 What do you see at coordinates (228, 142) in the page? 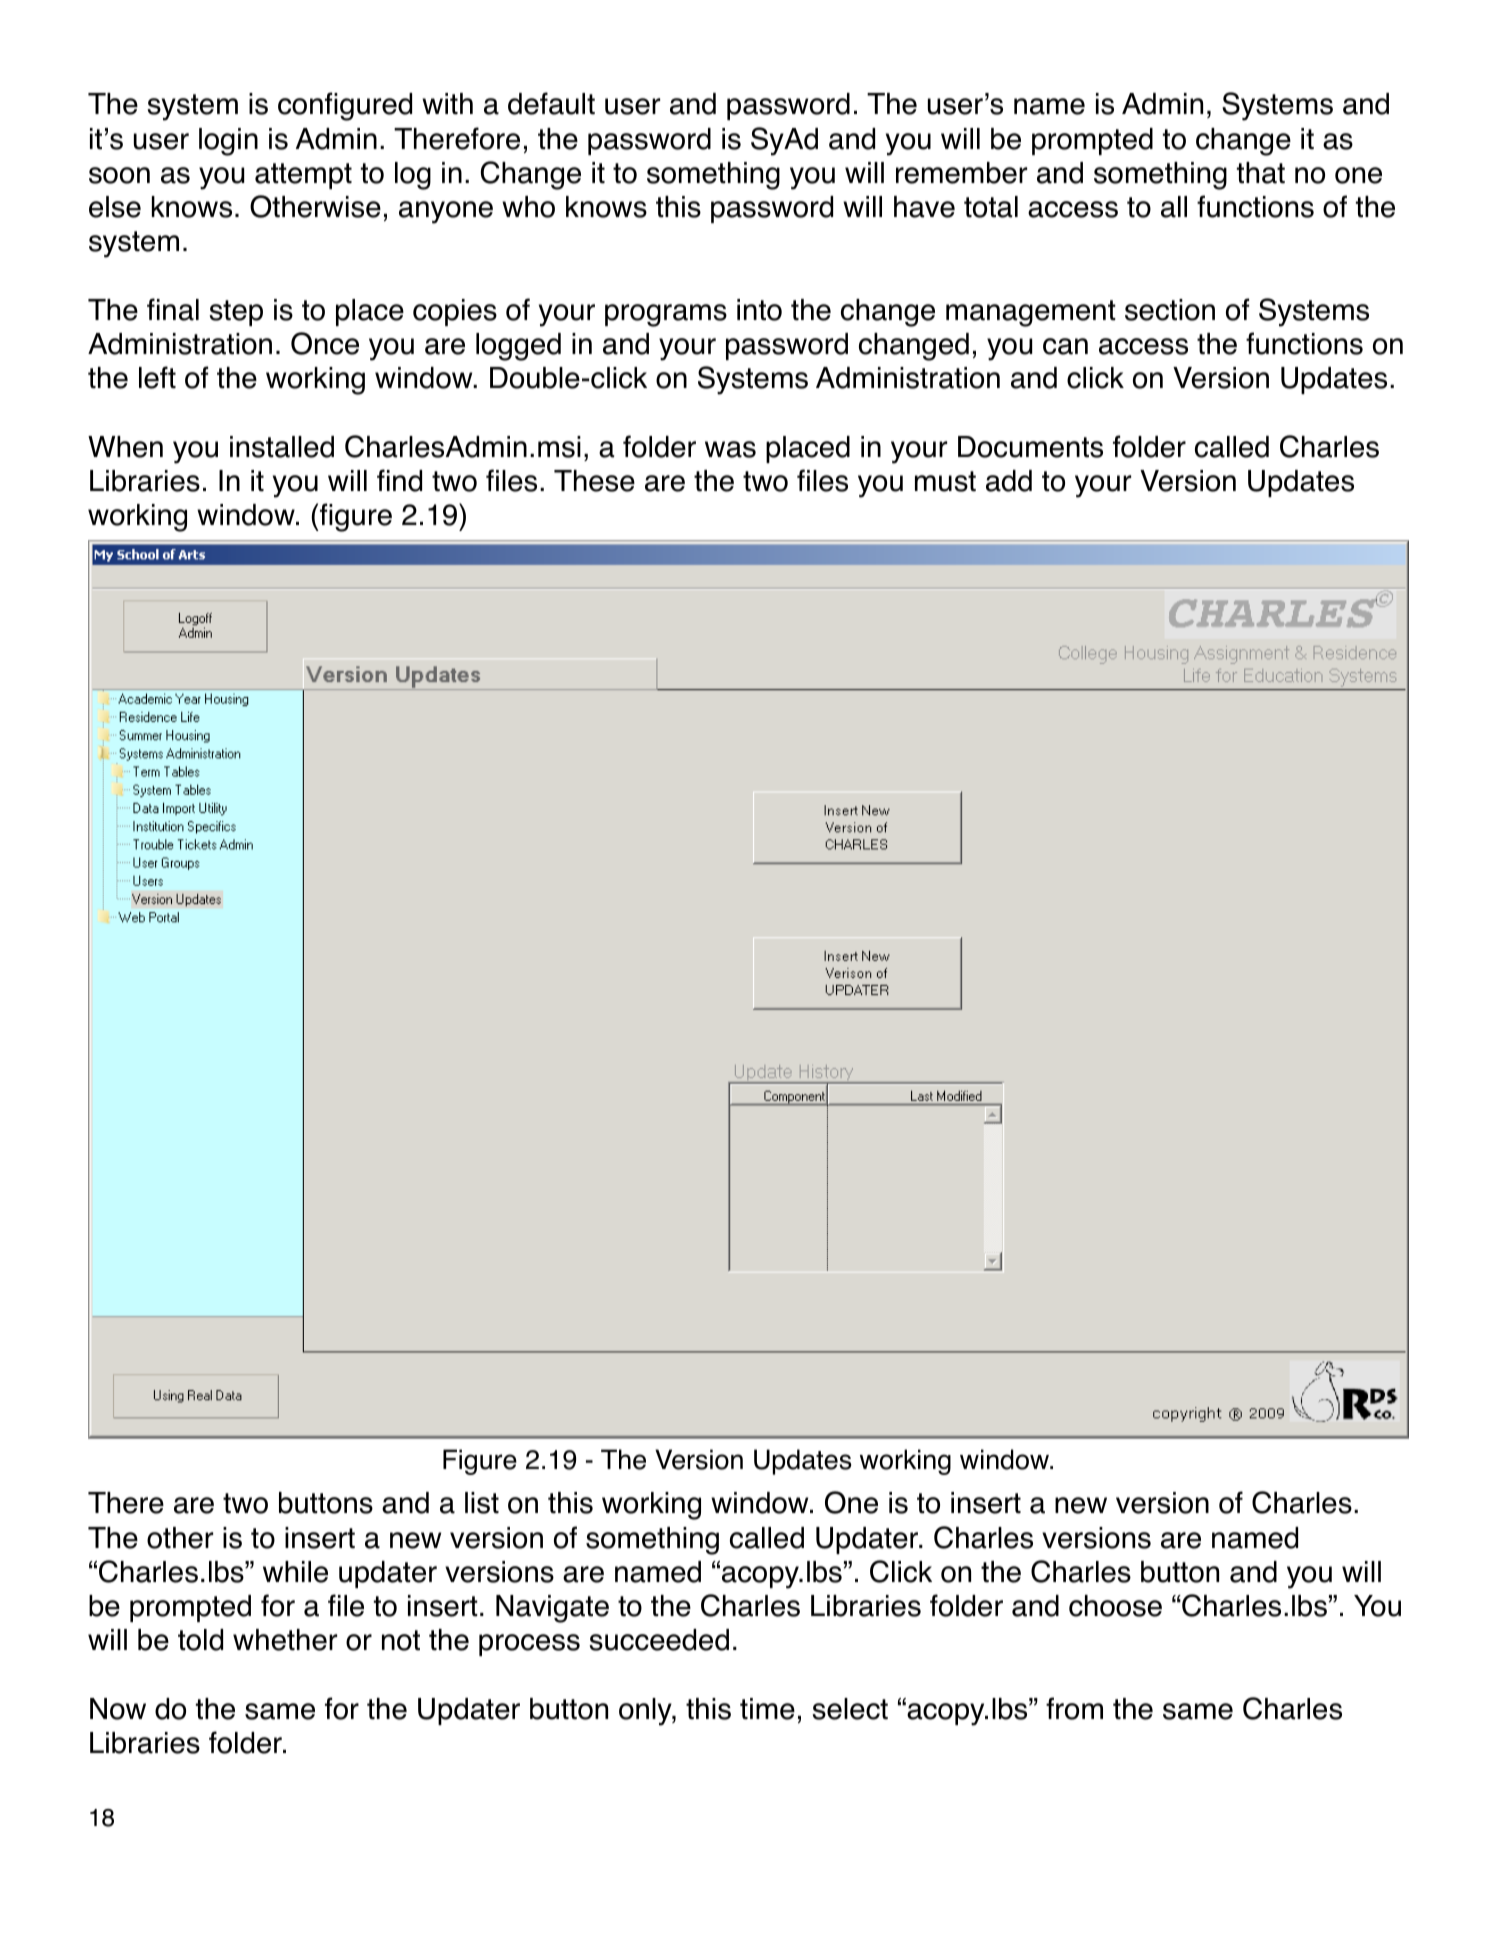
I see `login` at bounding box center [228, 142].
